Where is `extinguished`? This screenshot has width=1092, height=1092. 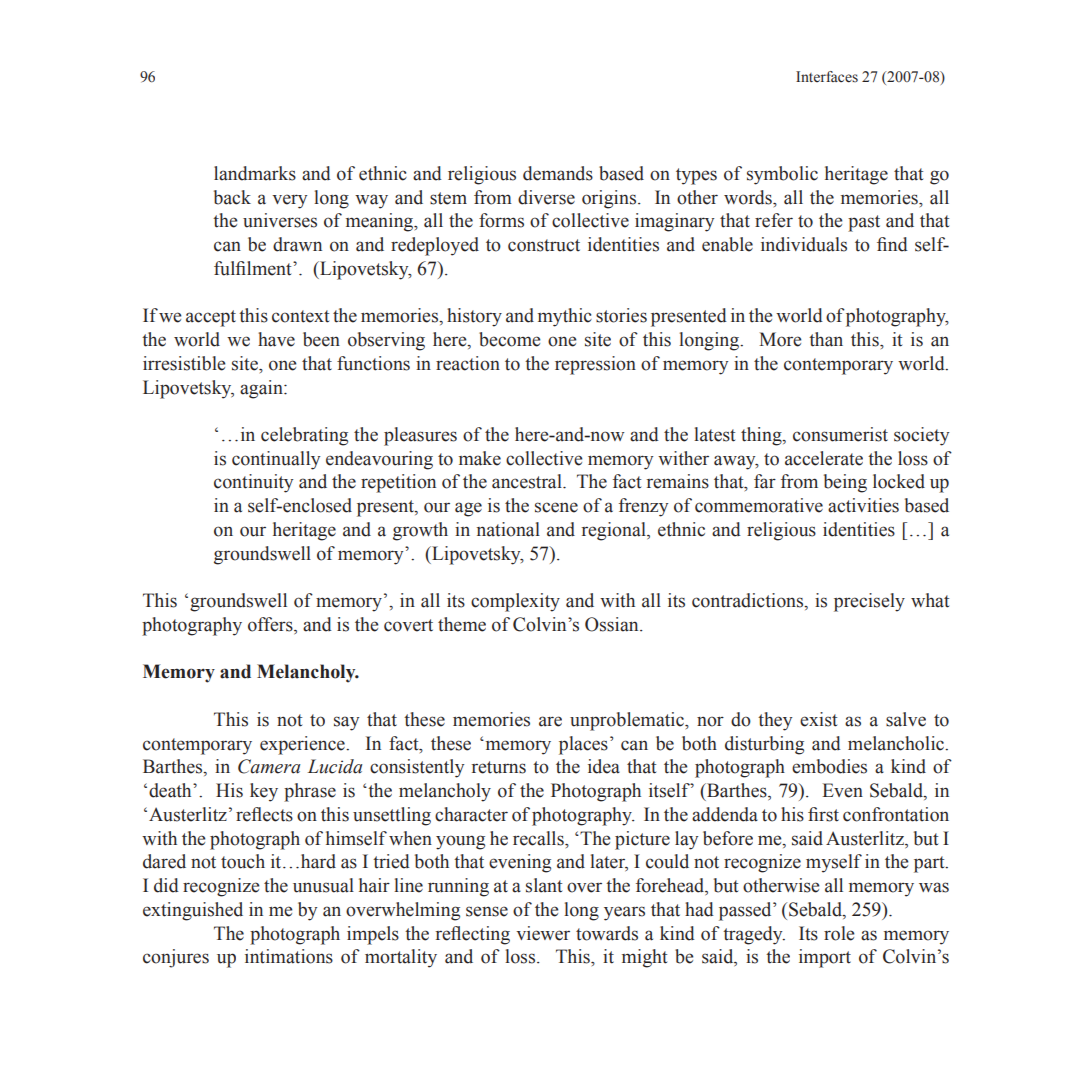
extinguished is located at coordinates (193, 911).
